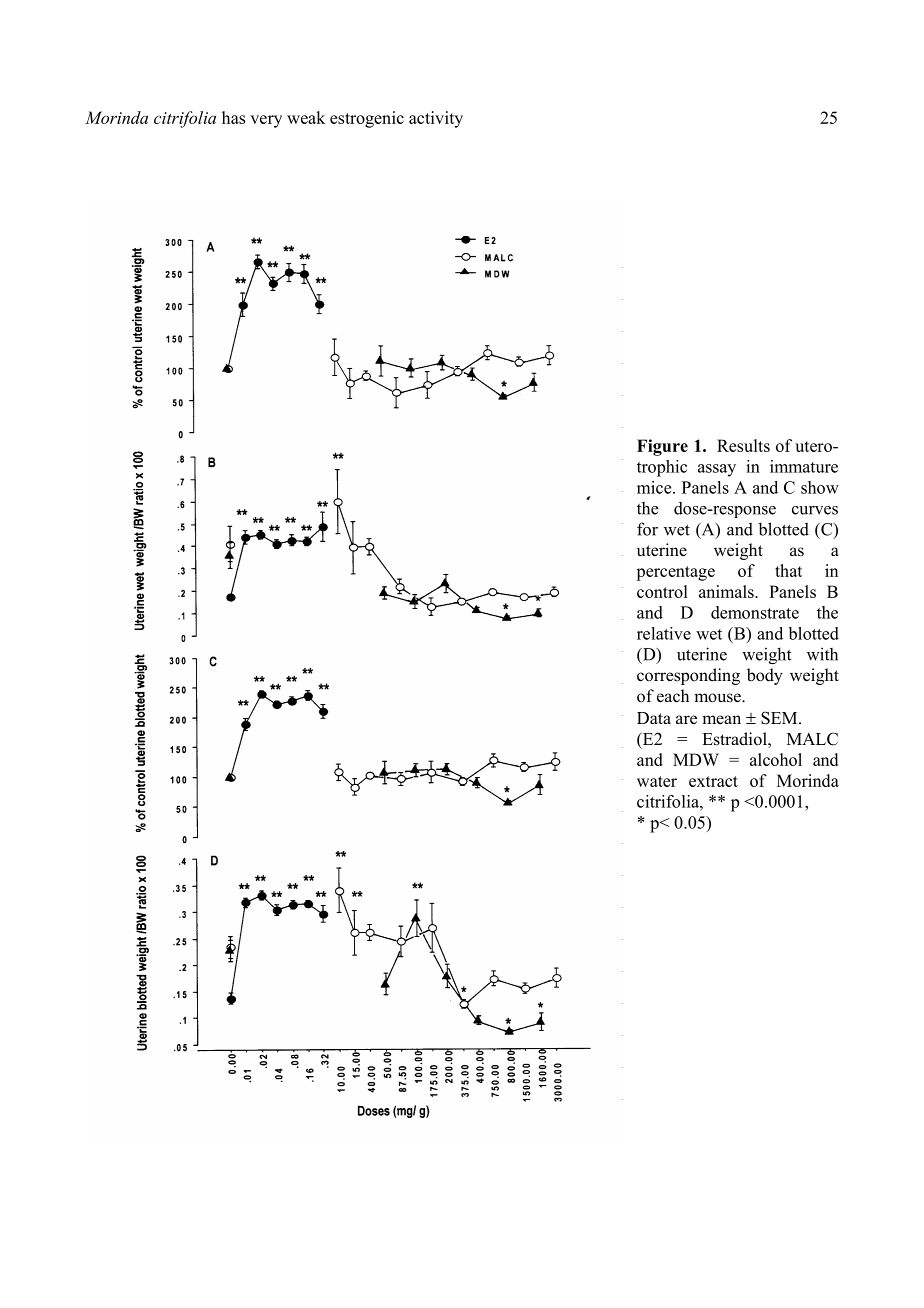 The width and height of the screenshot is (924, 1308). What do you see at coordinates (743, 445) in the screenshot?
I see `Results` at bounding box center [743, 445].
